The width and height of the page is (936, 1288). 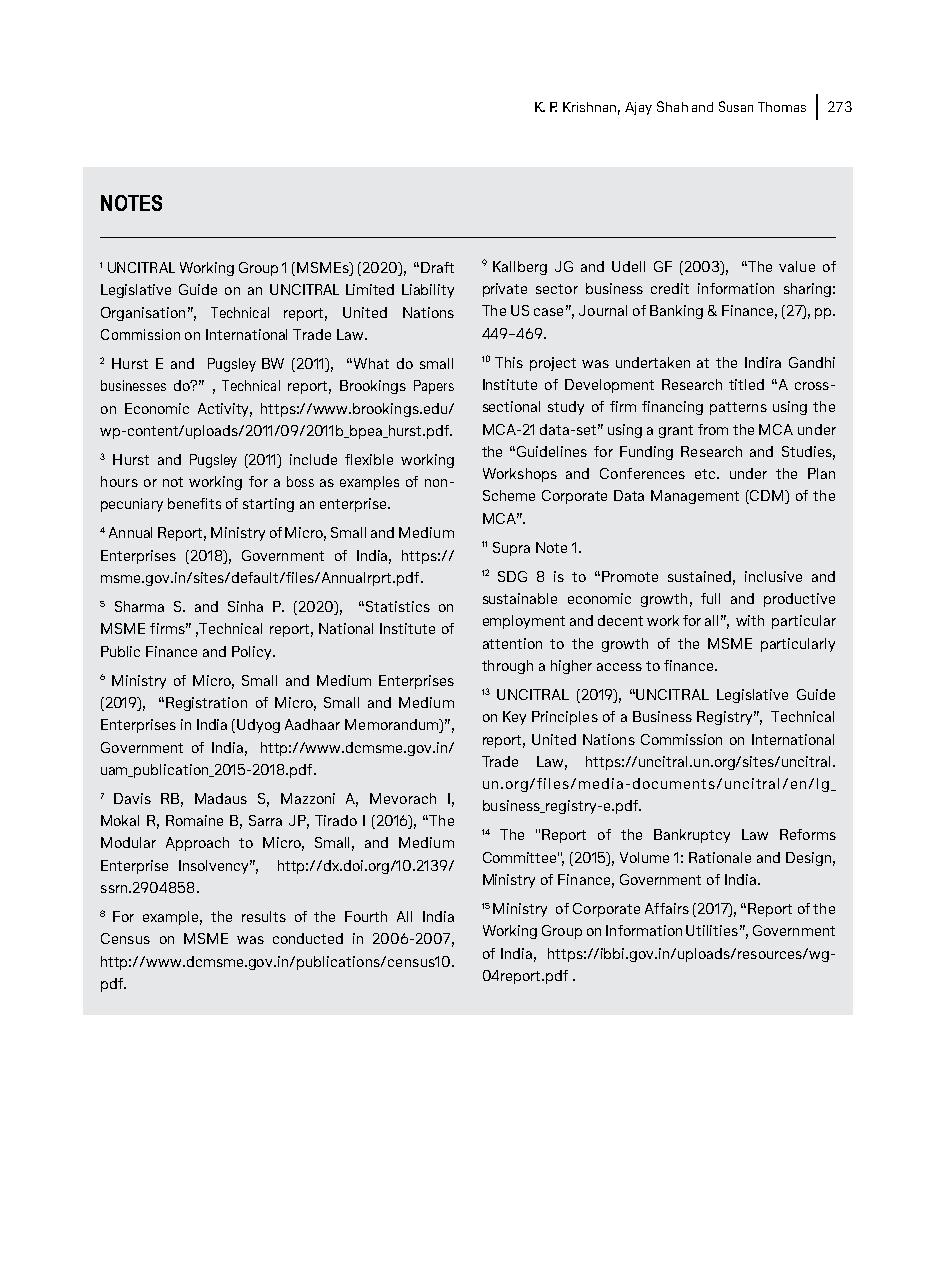 What do you see at coordinates (638, 108) in the page?
I see `Ajay` at bounding box center [638, 108].
